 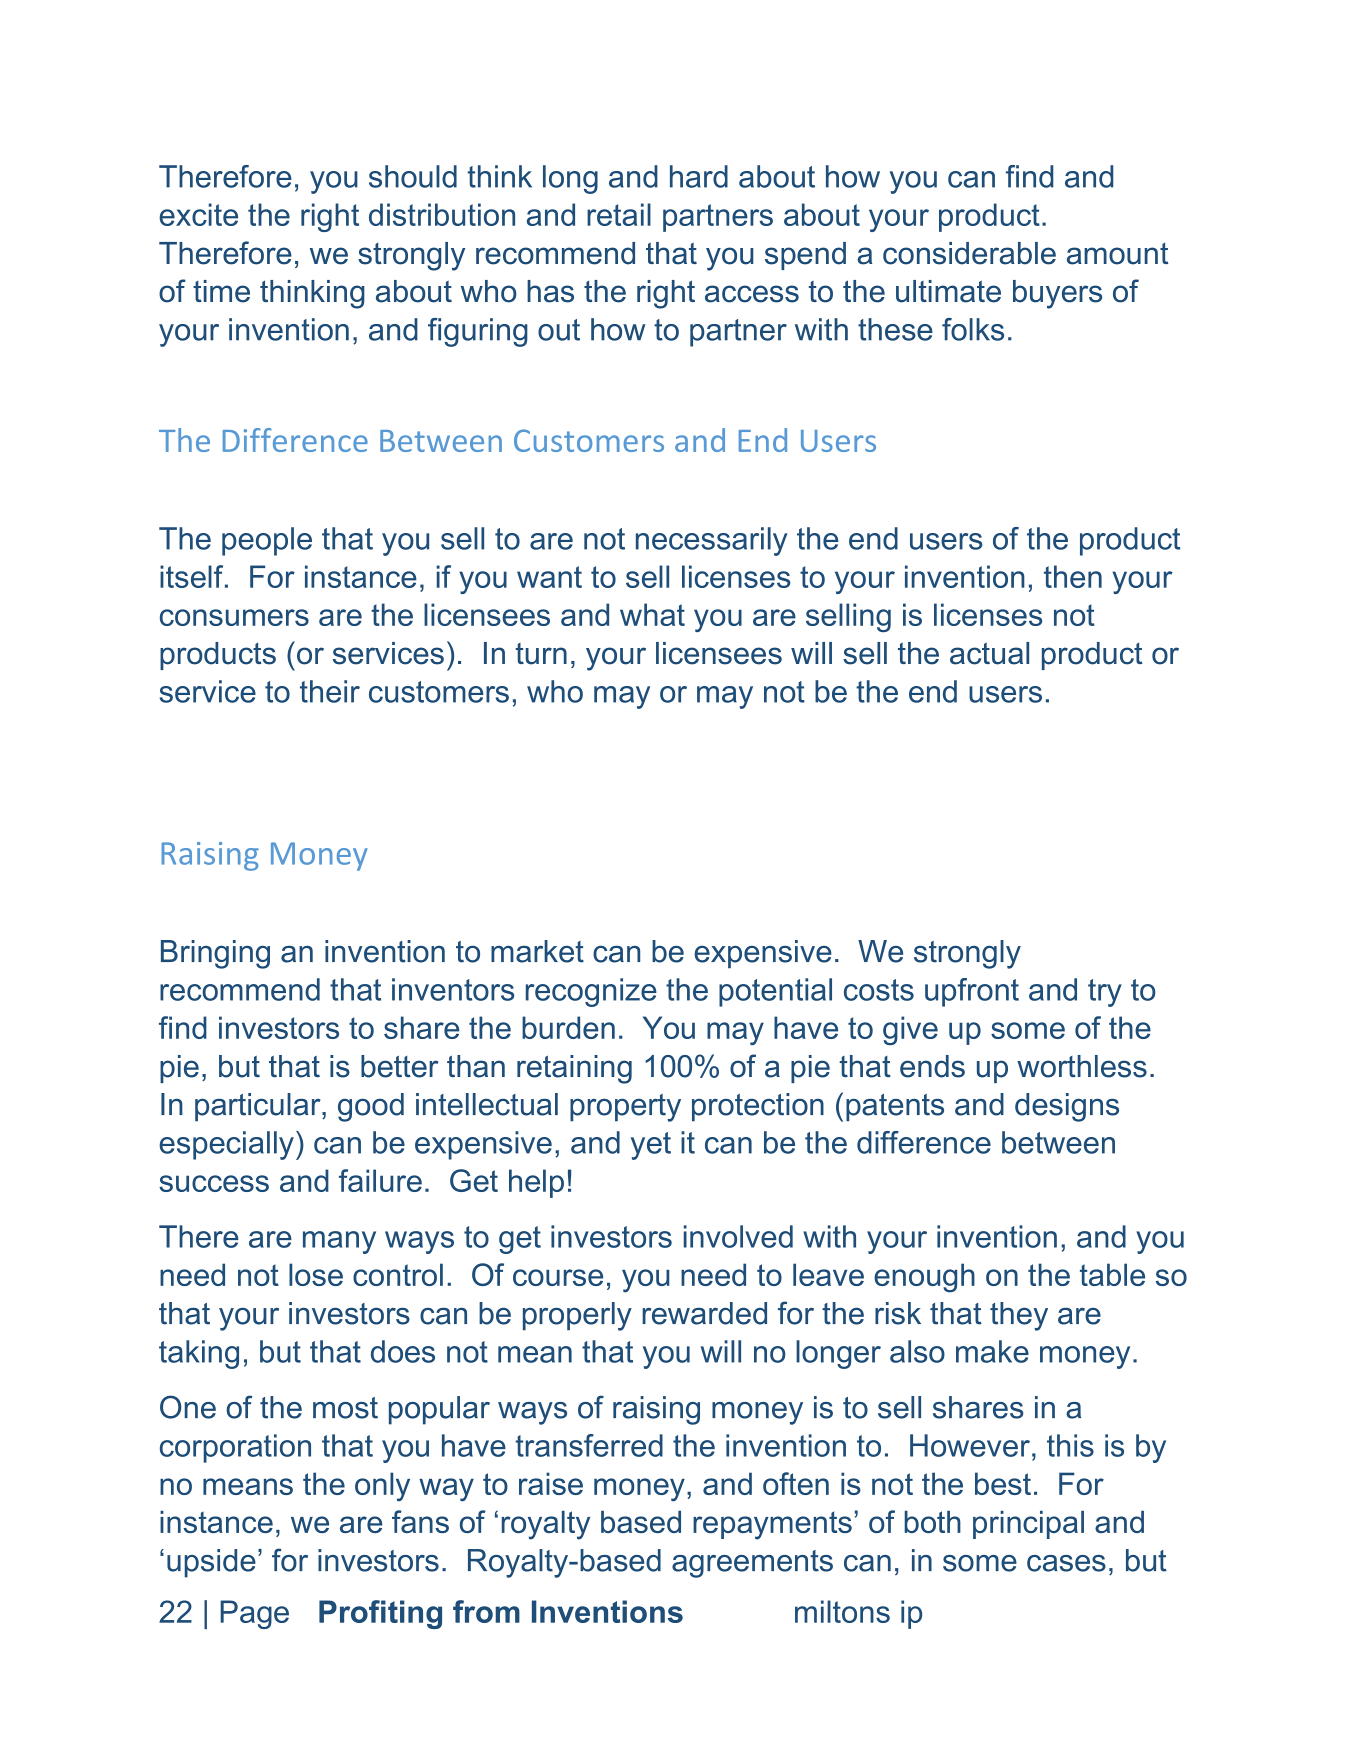 I want to click on designs, so click(x=1067, y=1107).
